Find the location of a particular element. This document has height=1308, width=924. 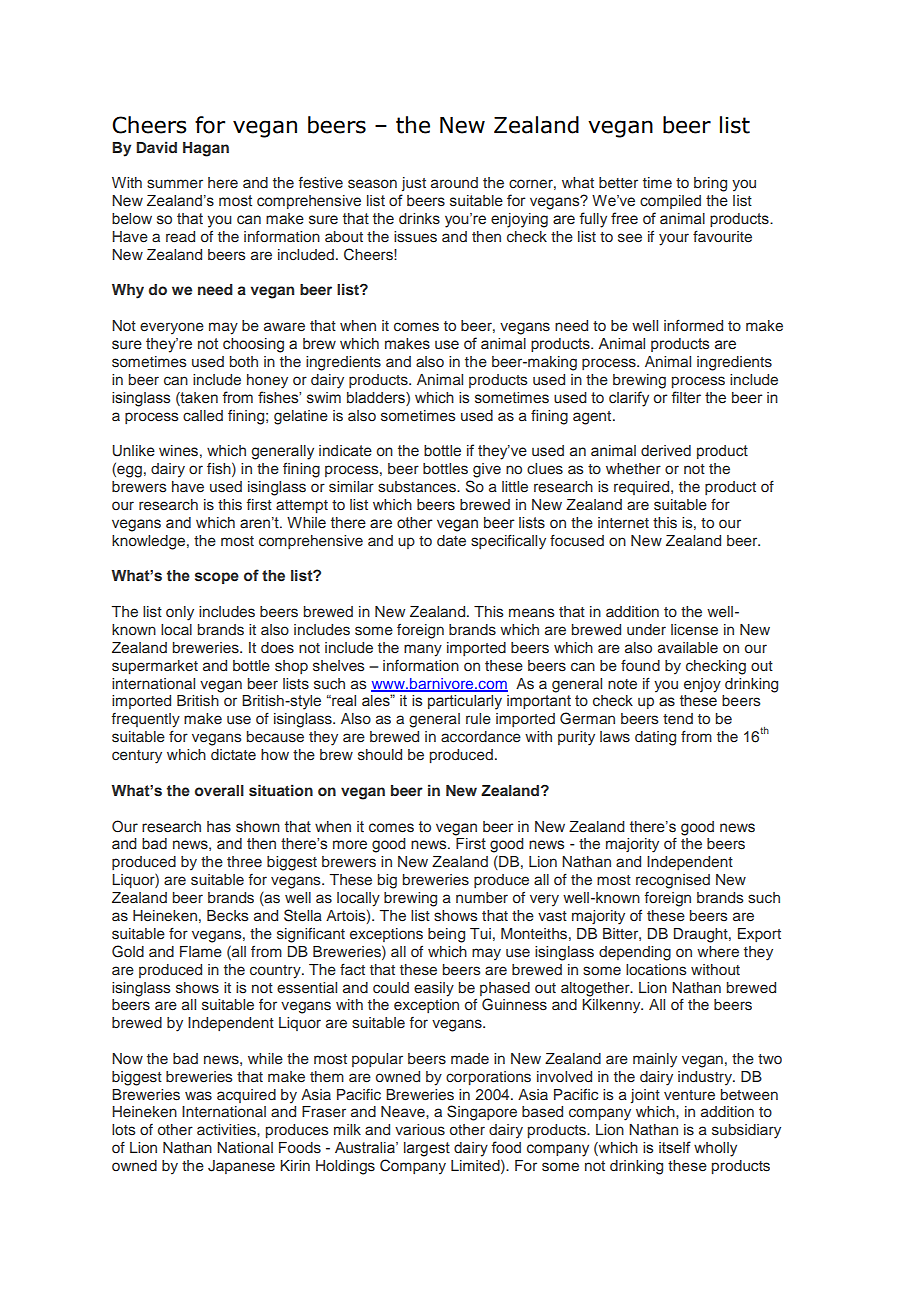

number is located at coordinates (482, 898).
